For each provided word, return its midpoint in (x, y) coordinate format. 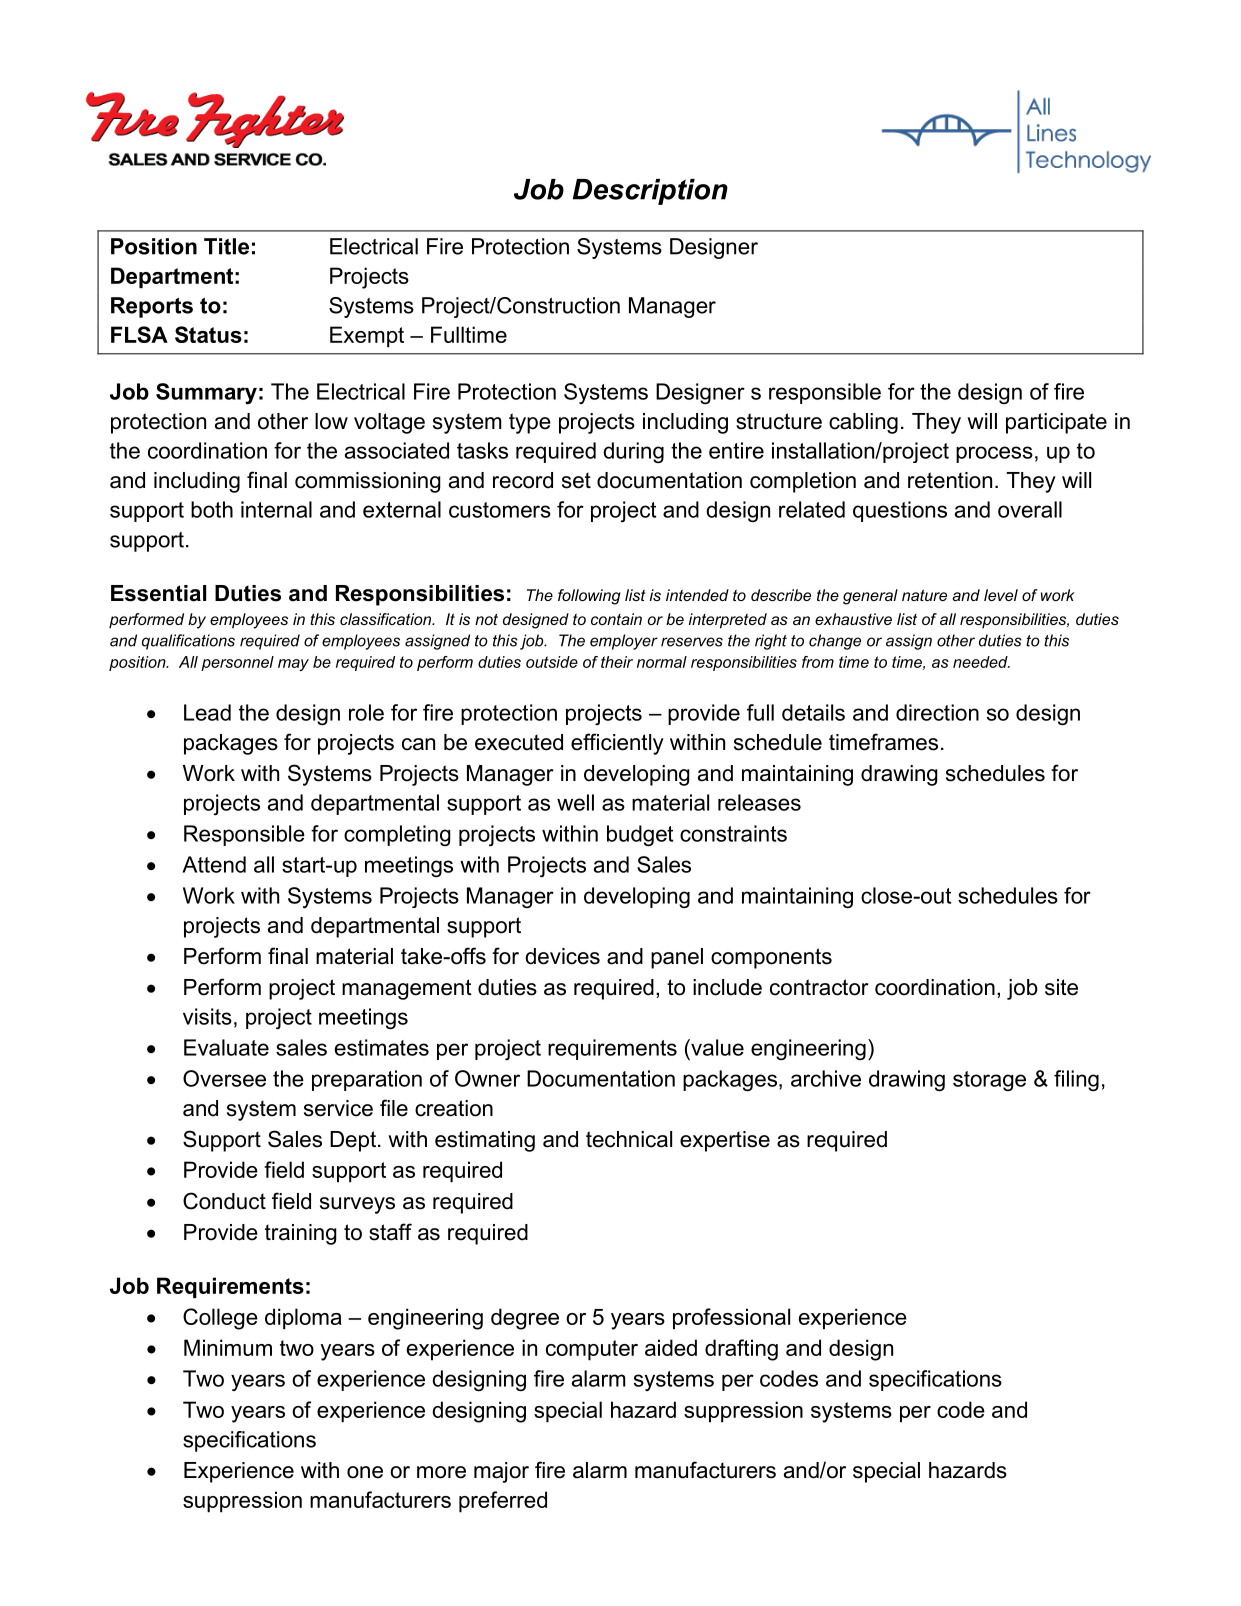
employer (624, 642)
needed (981, 662)
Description (650, 192)
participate (1056, 423)
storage (989, 1081)
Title (226, 246)
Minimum (228, 1347)
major (501, 1472)
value (716, 1047)
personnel (237, 663)
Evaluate (226, 1047)
